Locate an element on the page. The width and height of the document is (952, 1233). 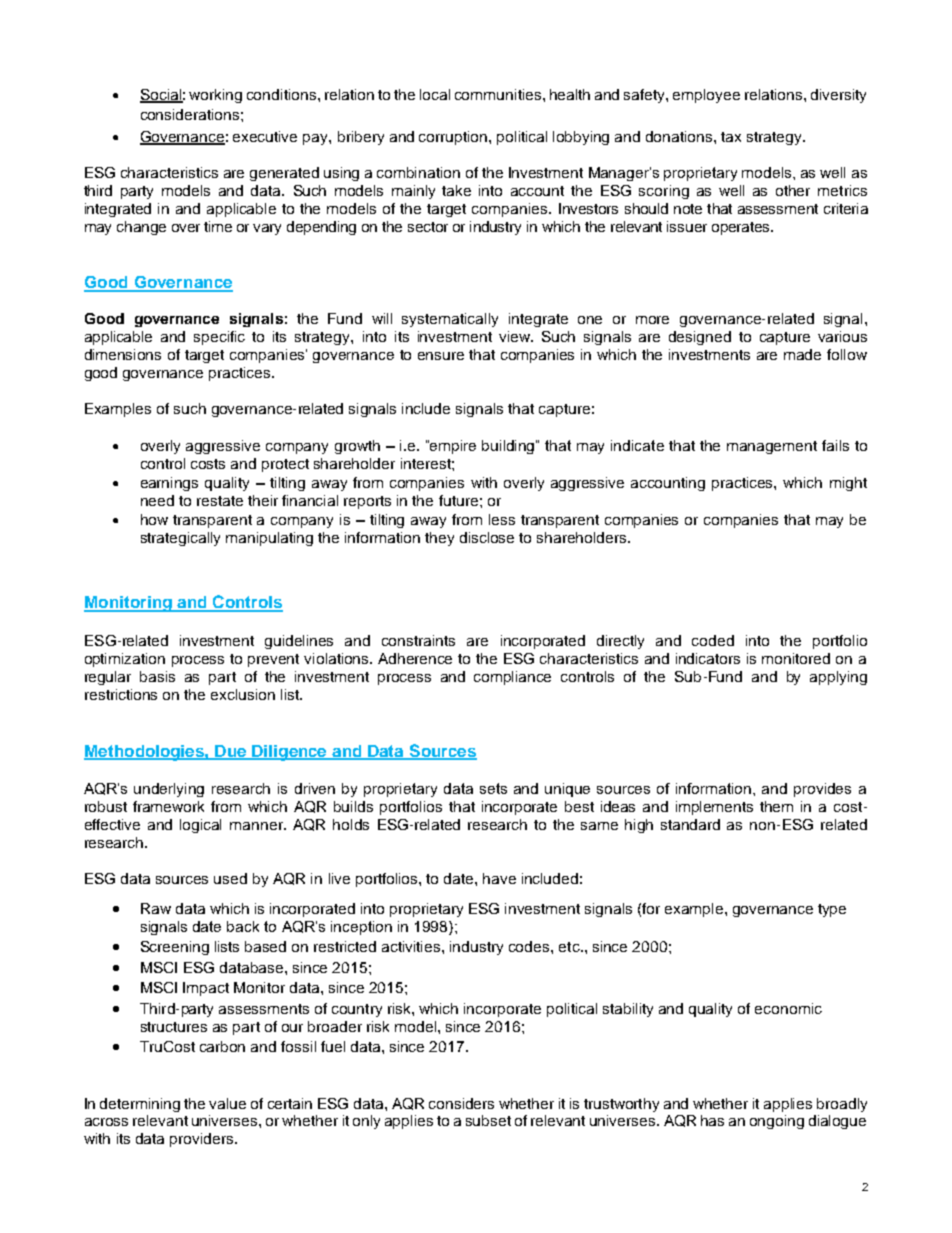
corruption is located at coordinates (454, 138).
